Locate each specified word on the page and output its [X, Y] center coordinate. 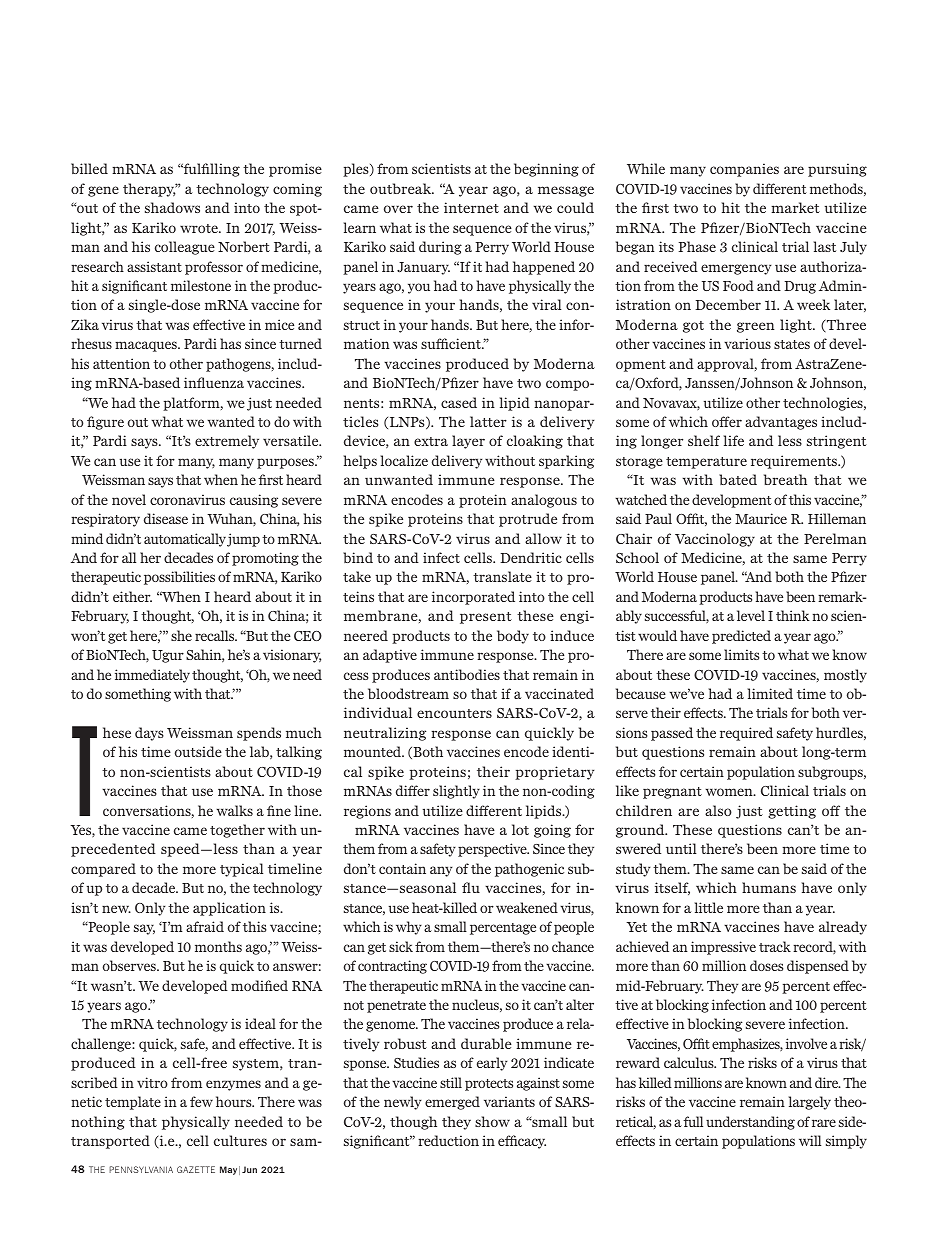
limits [741, 654]
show [492, 1121]
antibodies [467, 674]
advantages [781, 423]
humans [769, 887]
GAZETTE [196, 1169]
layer [468, 442]
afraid [205, 926]
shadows [172, 207]
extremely [227, 442]
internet [471, 207]
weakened [527, 907]
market [795, 207]
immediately [152, 676]
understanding [750, 1123]
